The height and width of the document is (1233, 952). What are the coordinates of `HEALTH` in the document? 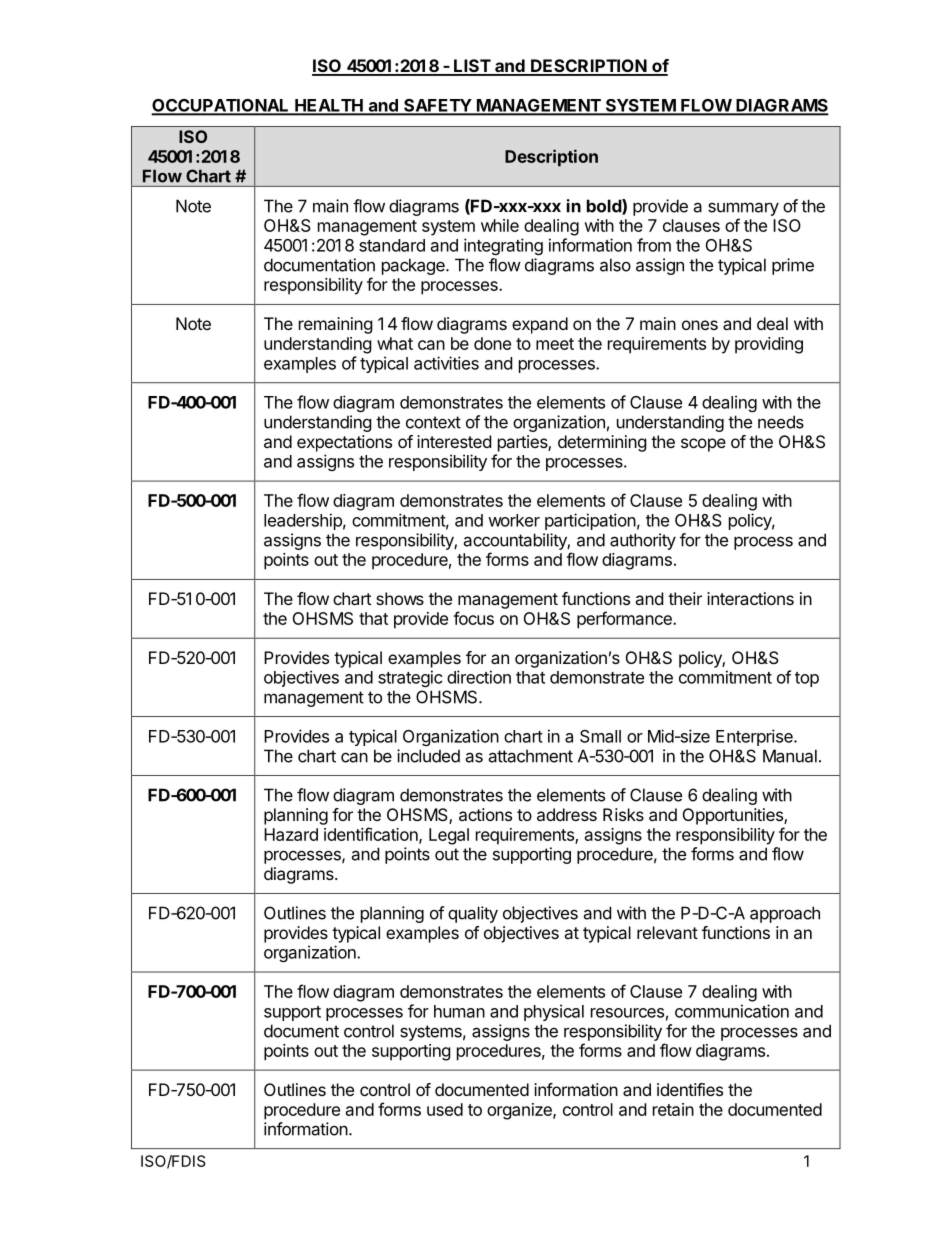 It's located at (329, 106).
